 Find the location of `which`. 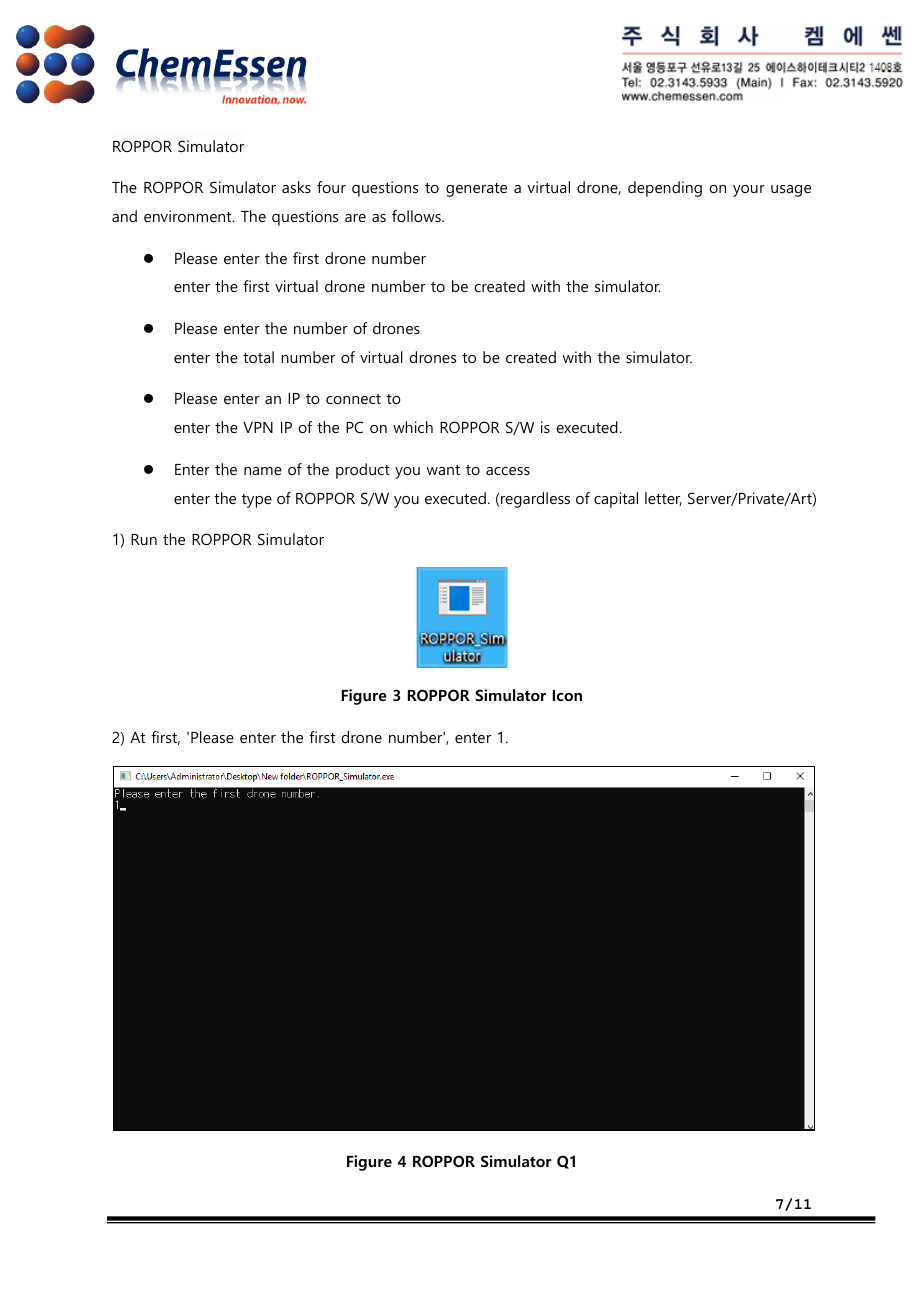

which is located at coordinates (413, 427).
